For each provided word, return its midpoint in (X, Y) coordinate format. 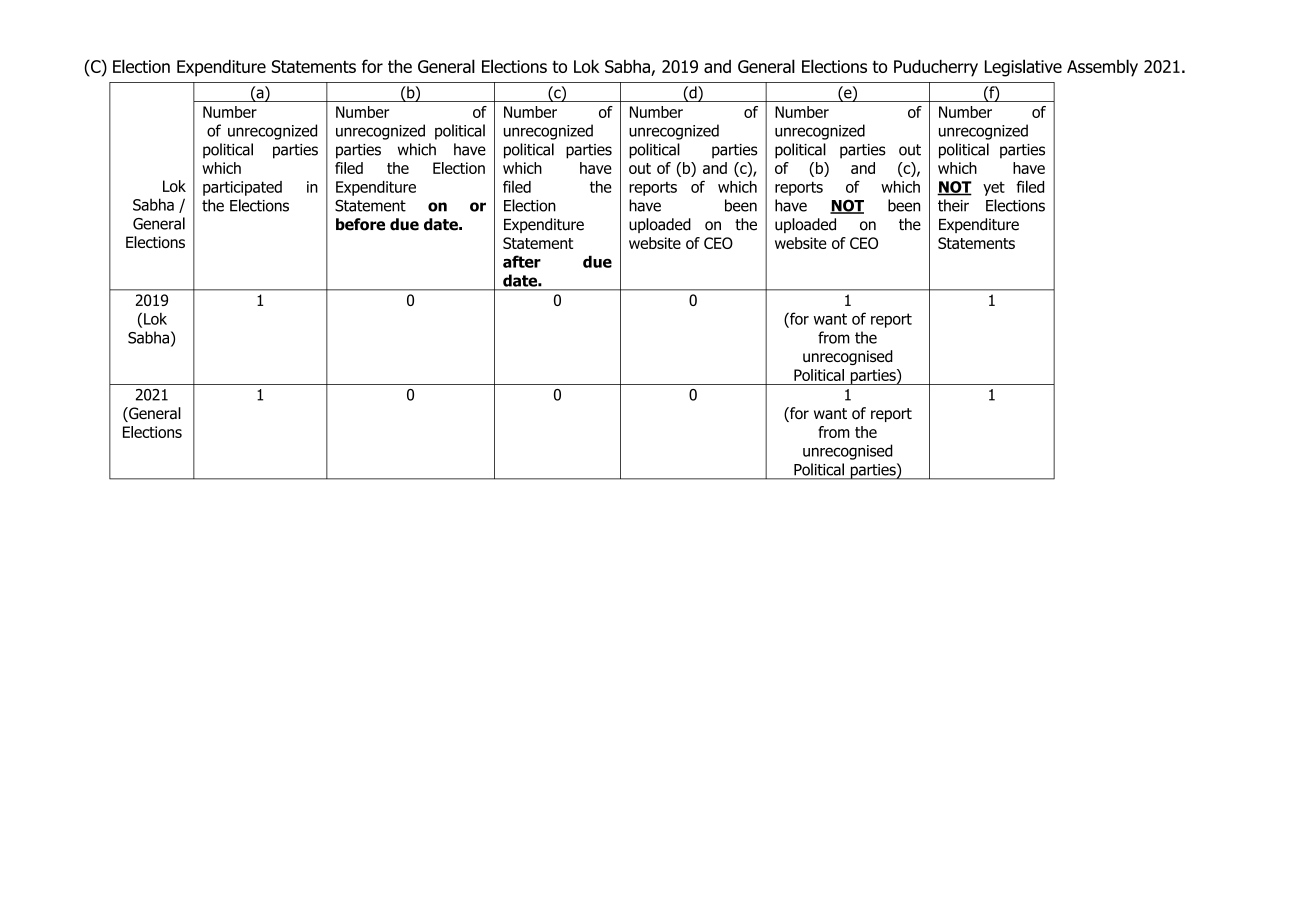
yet (994, 189)
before (360, 224)
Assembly (1102, 68)
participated (242, 188)
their (953, 205)
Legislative (1023, 68)
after (522, 261)
